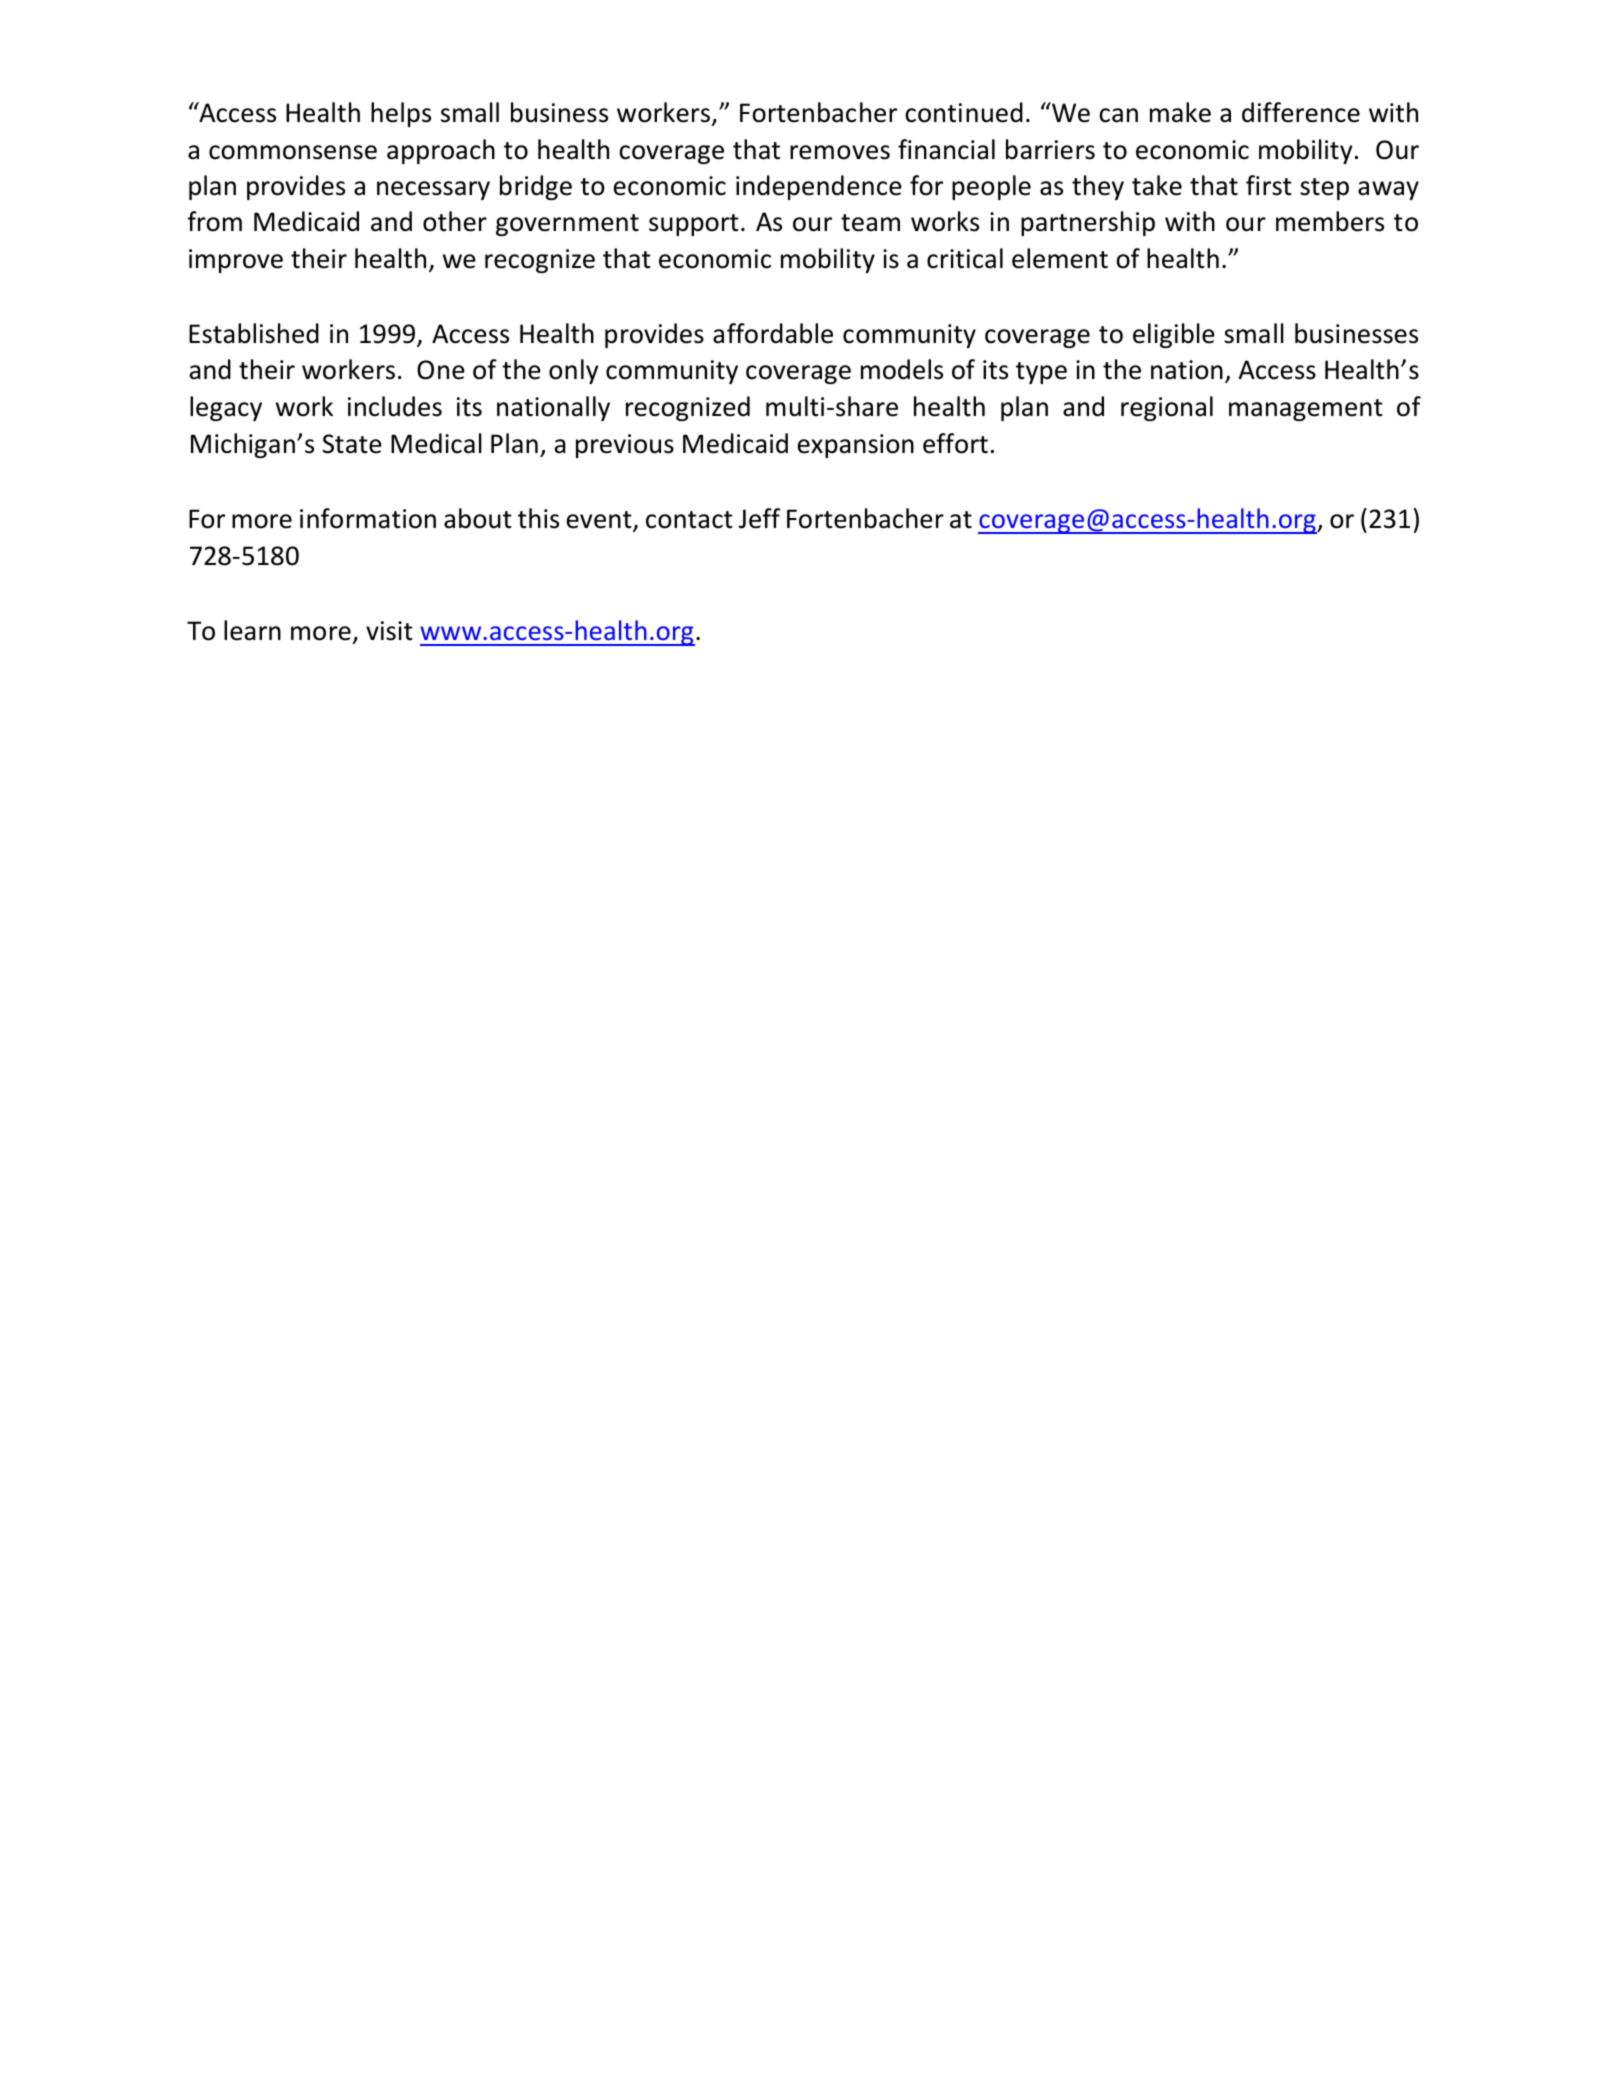 The height and width of the screenshot is (2081, 1608). Describe the element at coordinates (1174, 335) in the screenshot. I see `eligible` at that location.
